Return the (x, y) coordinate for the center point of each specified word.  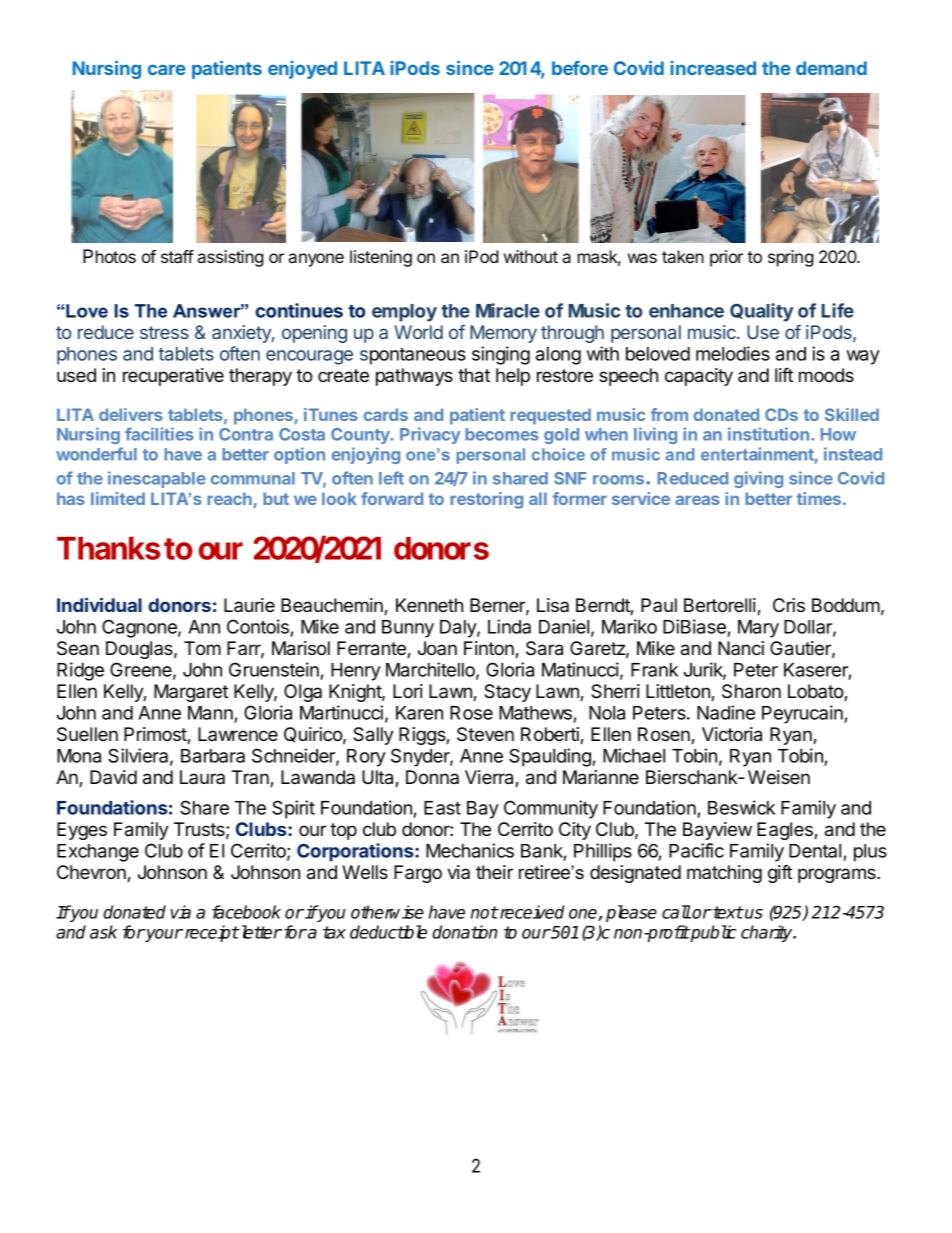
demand (831, 68)
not (484, 912)
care (167, 70)
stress (164, 332)
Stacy (507, 693)
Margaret (191, 693)
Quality (761, 312)
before (580, 68)
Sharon (751, 691)
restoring (486, 500)
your (163, 935)
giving (758, 479)
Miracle (508, 310)
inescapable (157, 479)
